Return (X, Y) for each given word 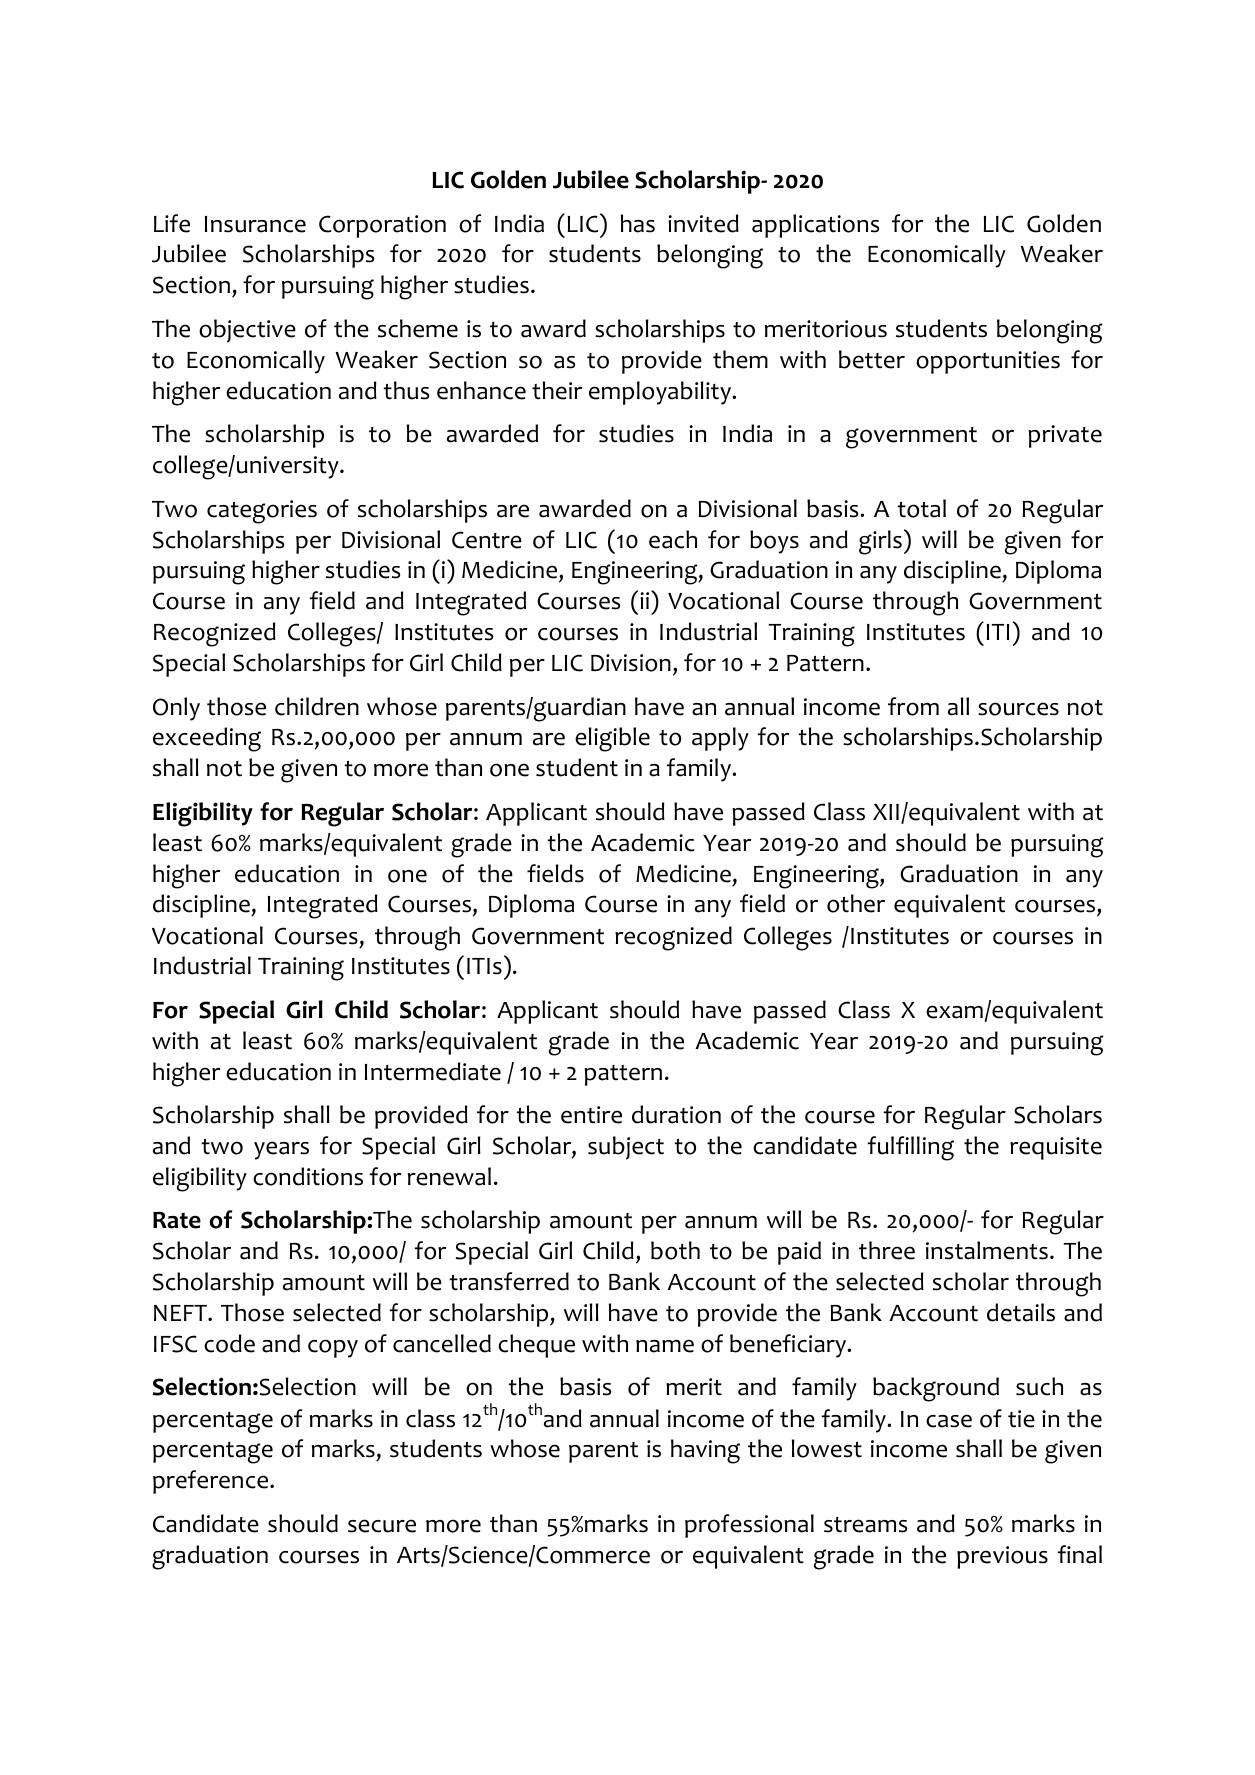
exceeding (207, 739)
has (638, 223)
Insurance (255, 224)
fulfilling (910, 1148)
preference (212, 1482)
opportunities (988, 362)
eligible (612, 739)
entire (591, 1115)
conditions (308, 1176)
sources (1018, 709)
